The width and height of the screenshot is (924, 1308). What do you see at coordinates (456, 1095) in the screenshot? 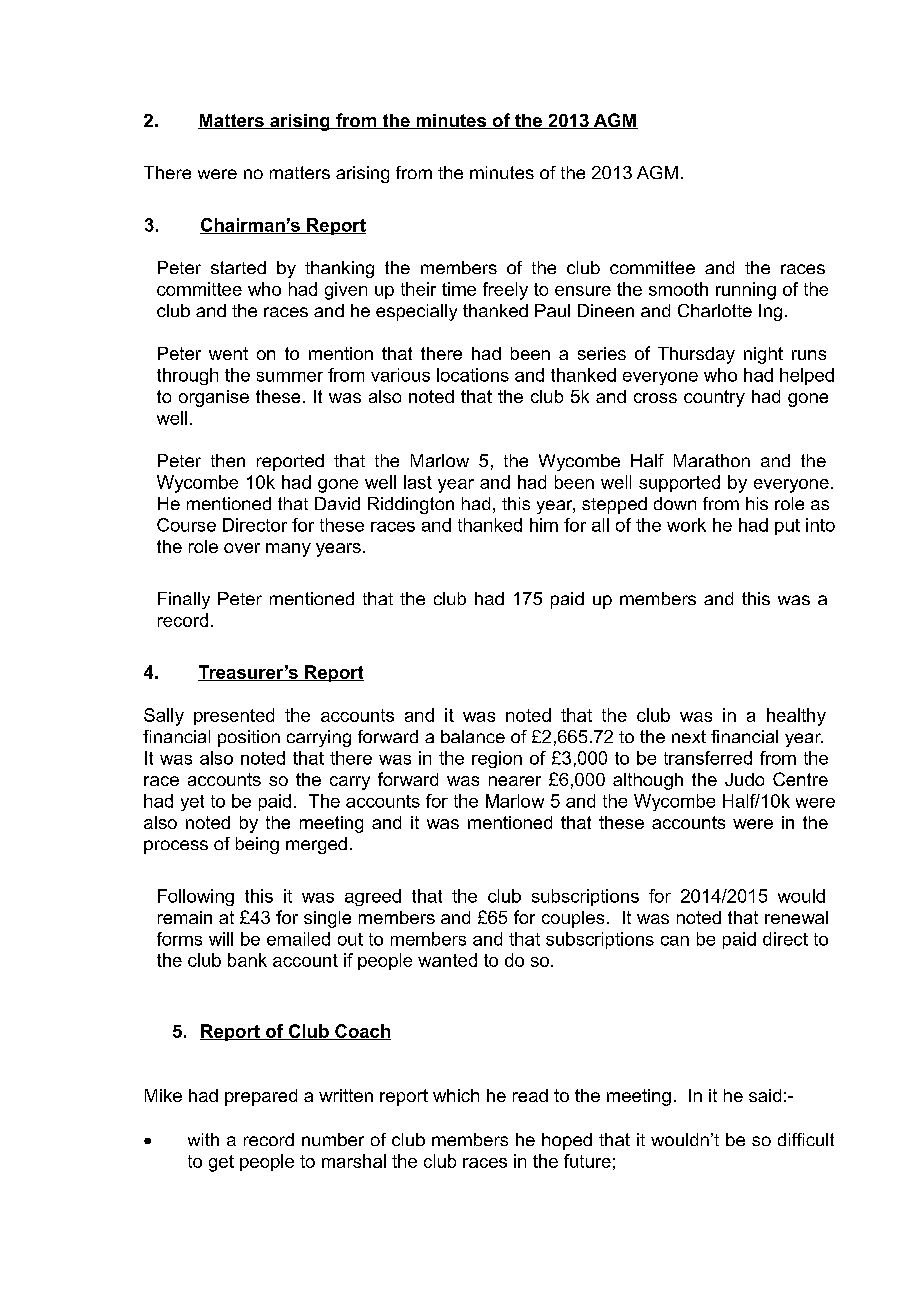
I see `which` at bounding box center [456, 1095].
